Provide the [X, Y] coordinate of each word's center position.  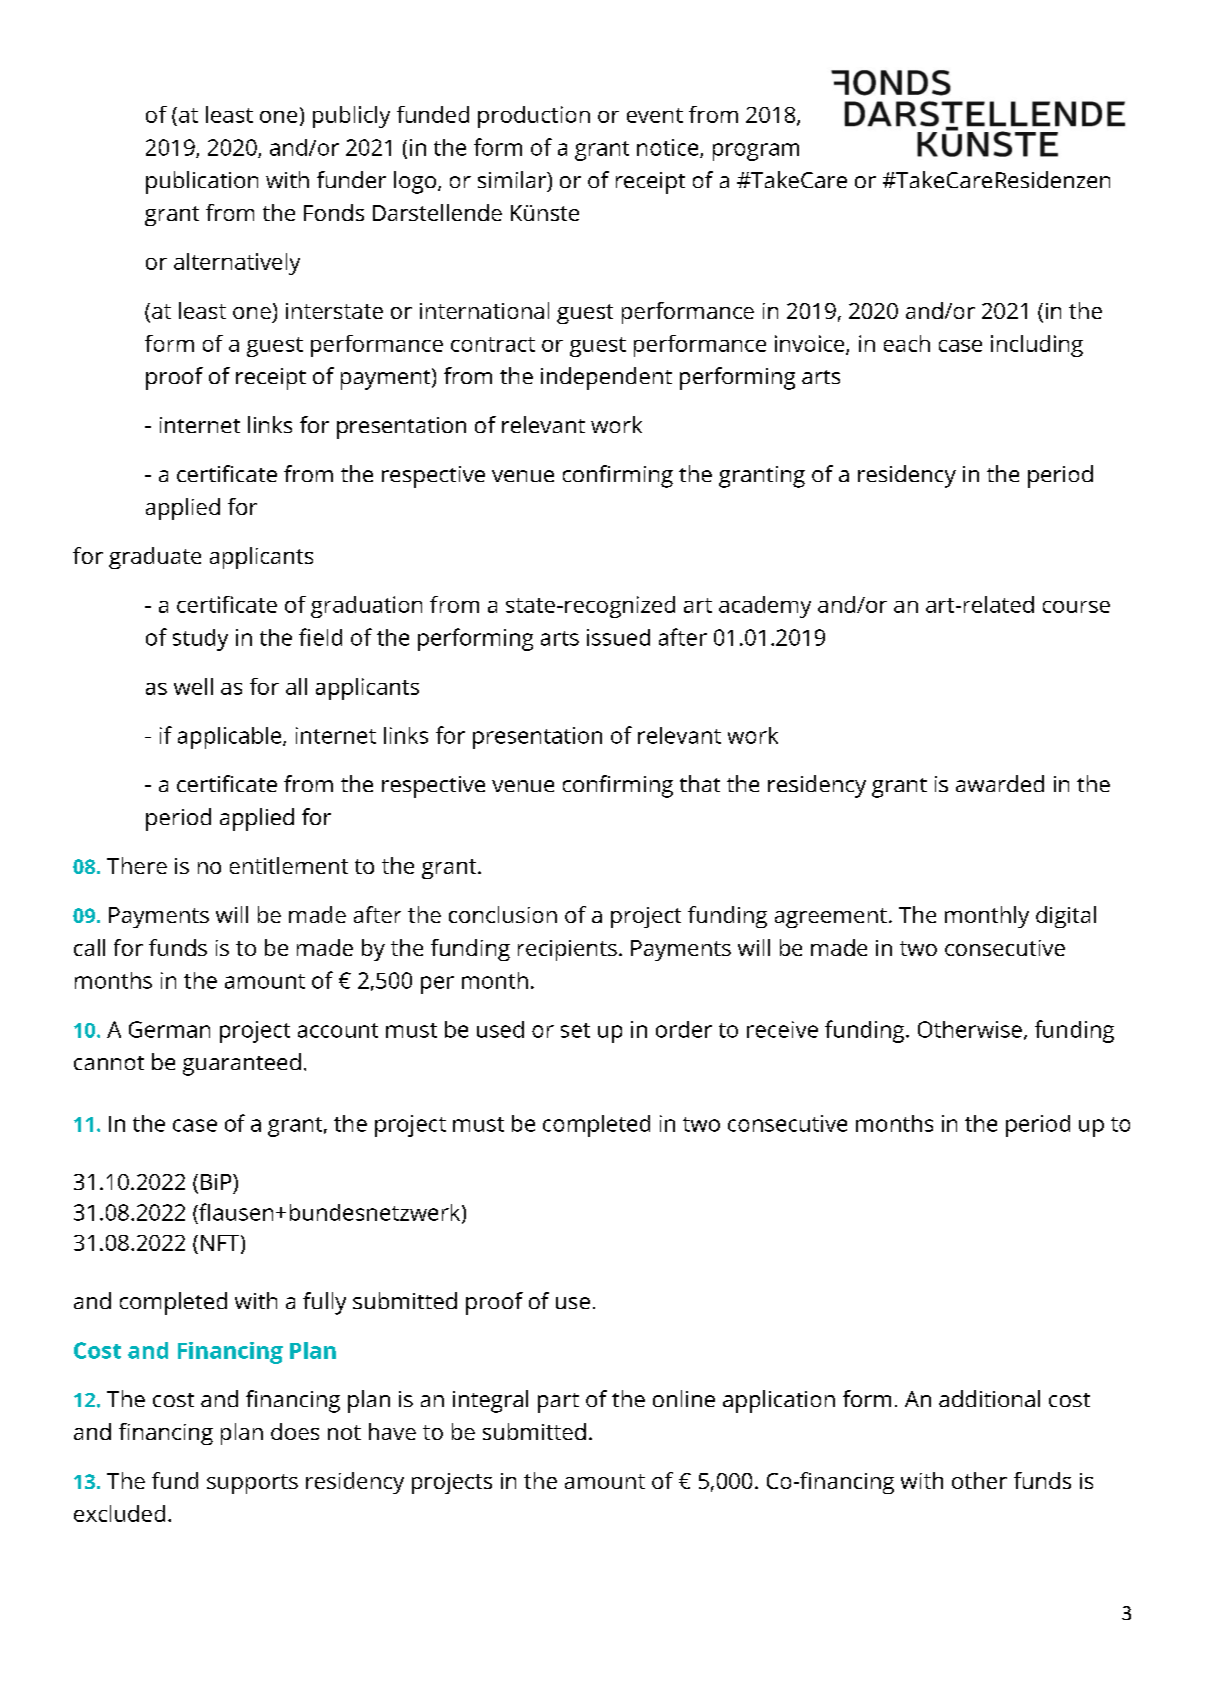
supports [252, 1484]
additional [989, 1398]
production [534, 117]
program [756, 152]
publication [202, 182]
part [558, 1403]
